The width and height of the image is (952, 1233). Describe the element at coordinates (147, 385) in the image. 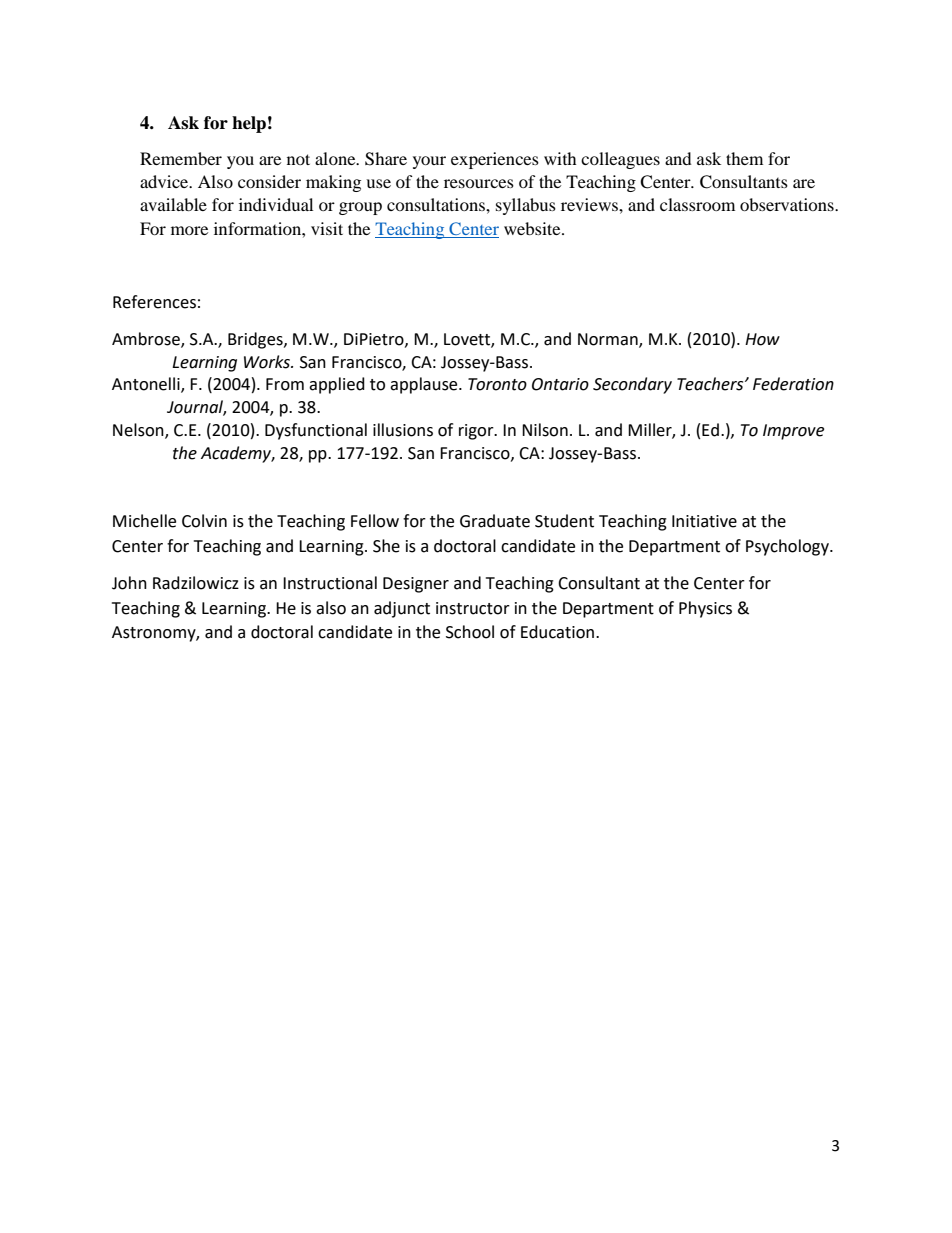

I see `Antonelli` at that location.
